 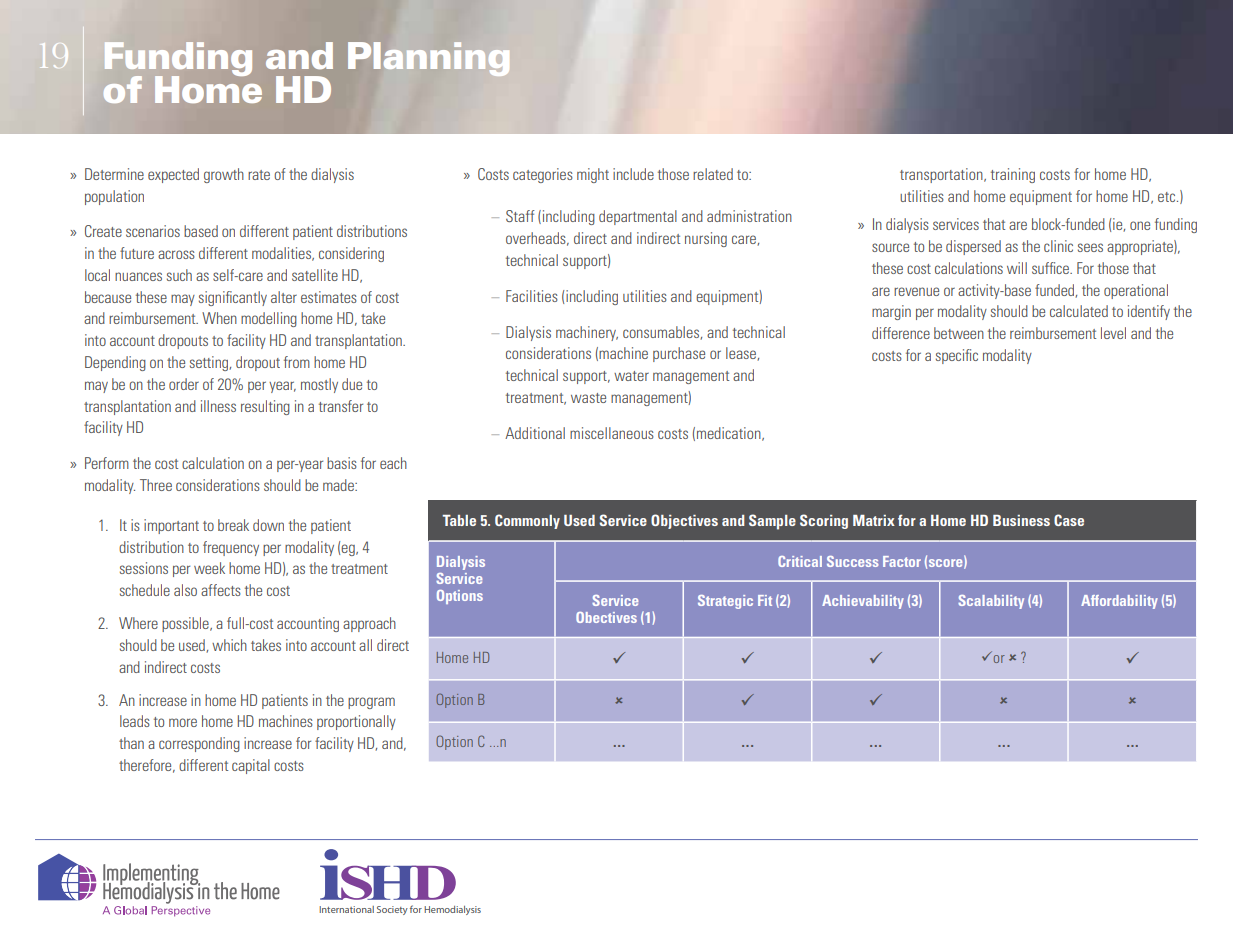 What do you see at coordinates (1013, 175) in the screenshot?
I see `training` at bounding box center [1013, 175].
